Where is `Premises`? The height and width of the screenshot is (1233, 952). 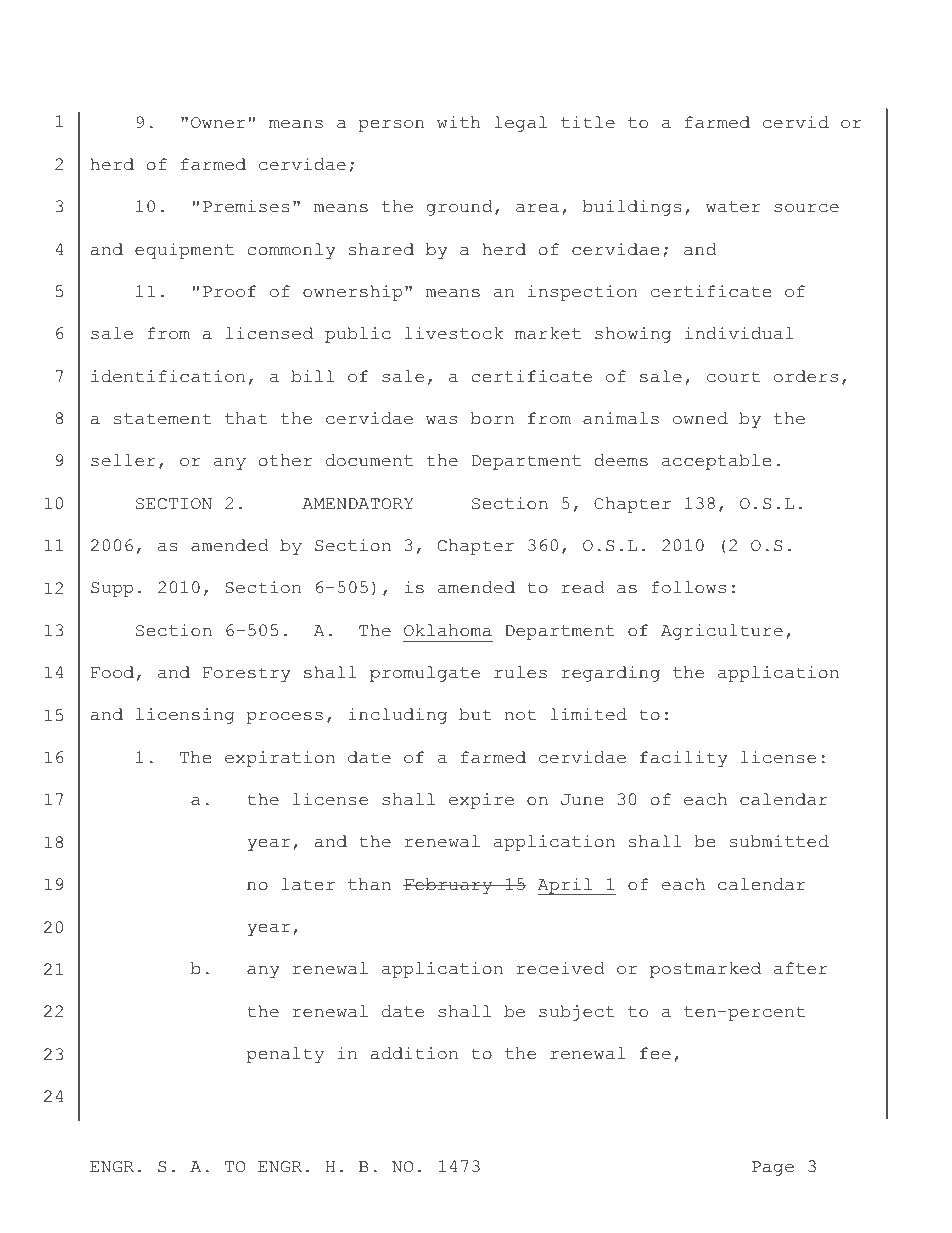
Premises is located at coordinates (246, 206).
